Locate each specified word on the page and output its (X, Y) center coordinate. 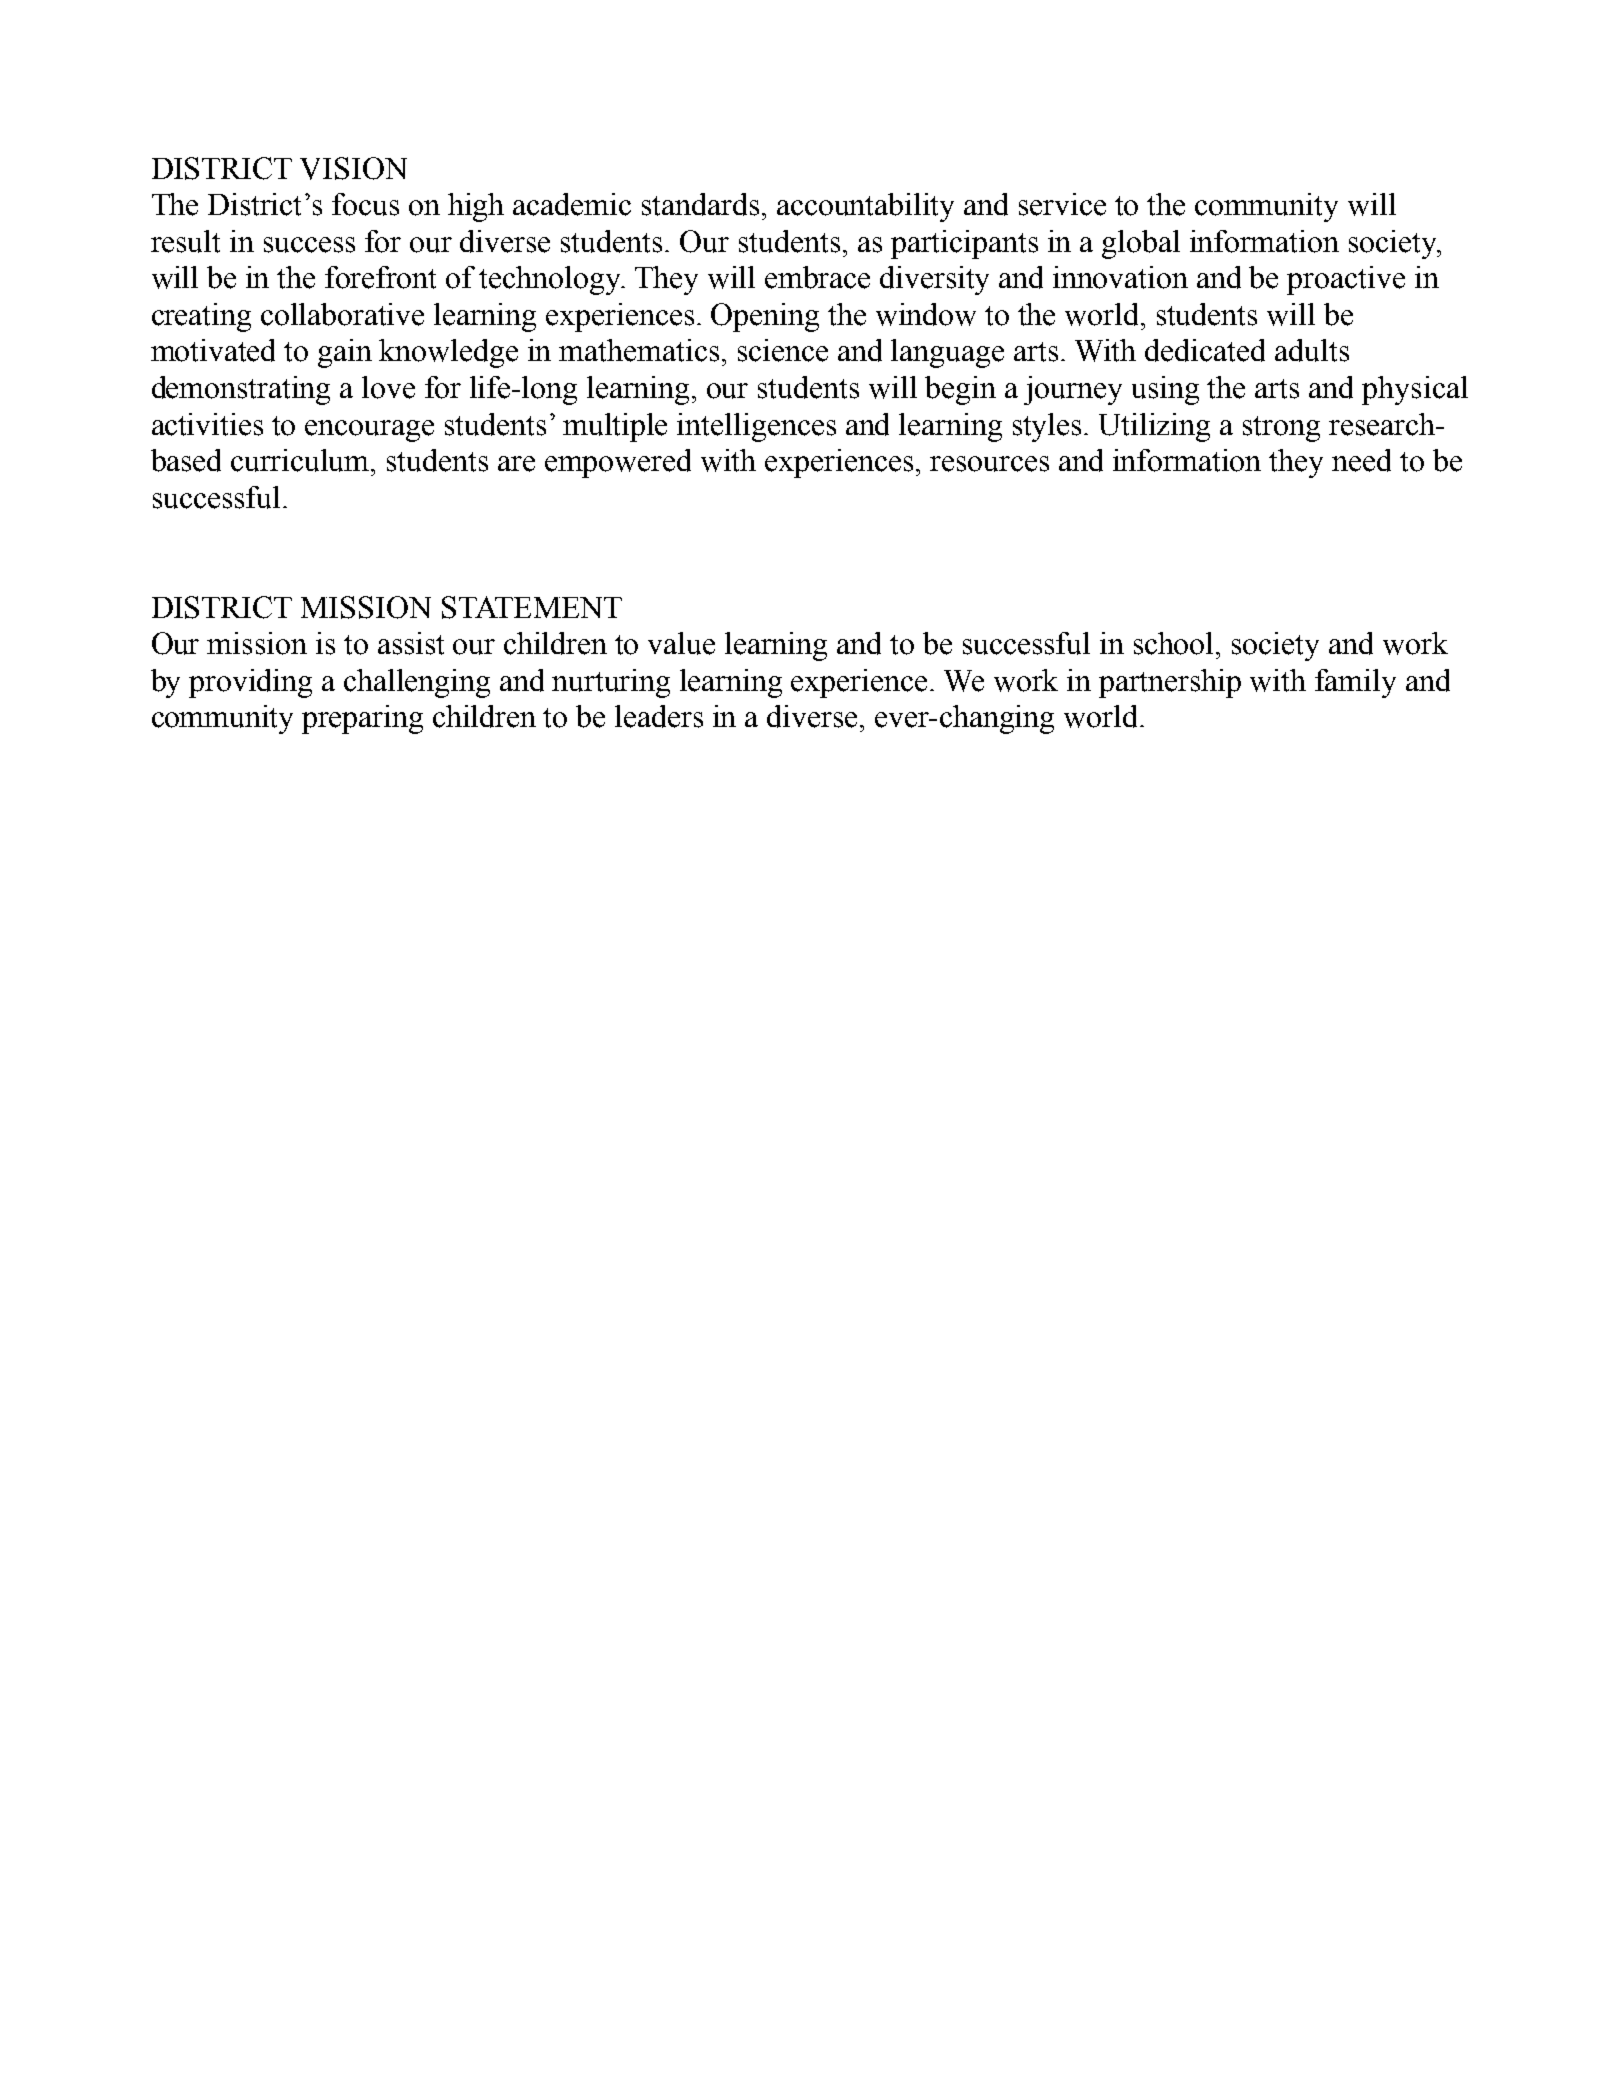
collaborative (342, 314)
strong (1281, 429)
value (681, 643)
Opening (765, 317)
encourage (369, 431)
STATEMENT (532, 607)
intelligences (756, 427)
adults (1312, 350)
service (1062, 204)
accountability (865, 207)
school (1175, 643)
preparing (362, 719)
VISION (353, 168)
